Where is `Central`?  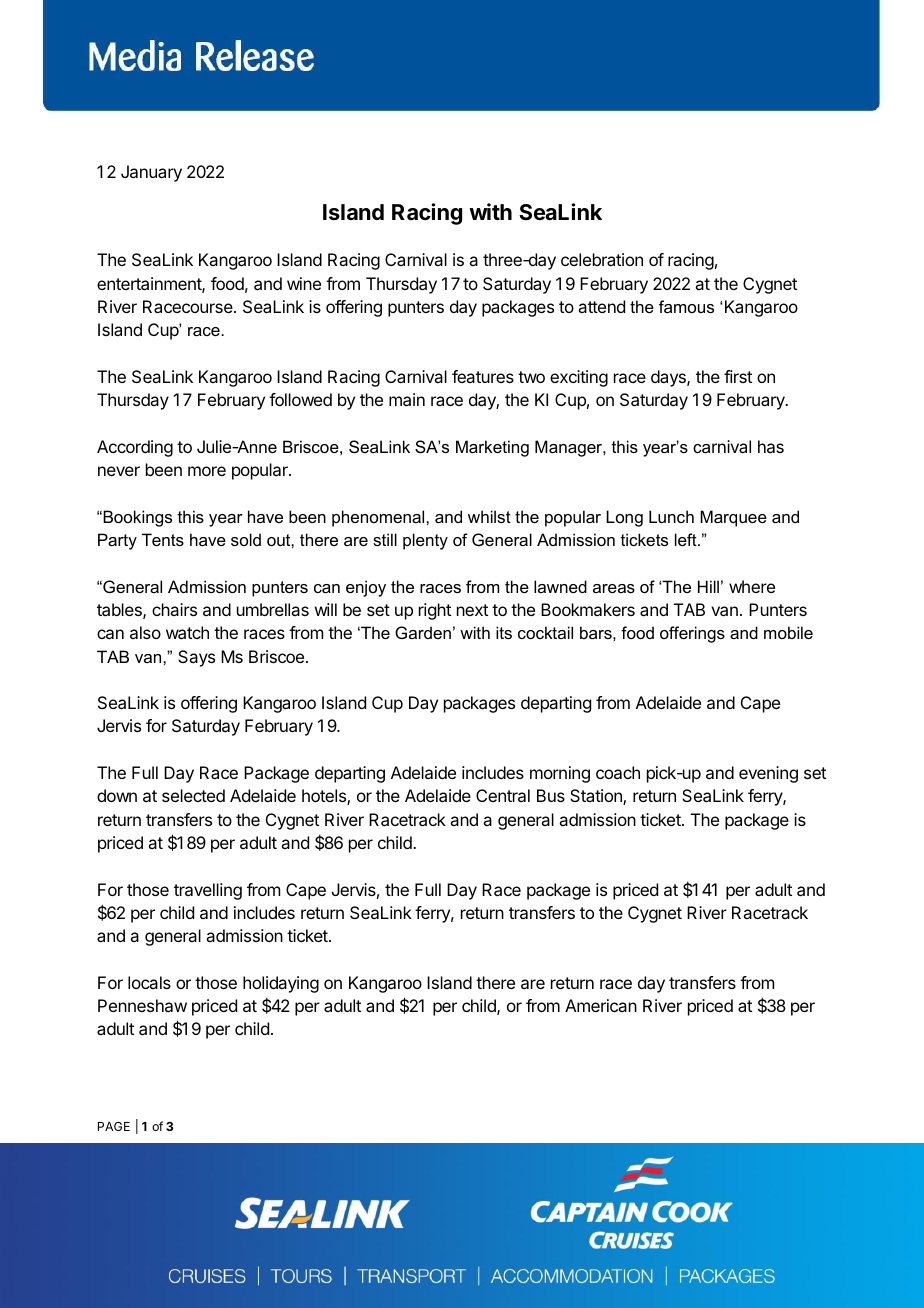
Central is located at coordinates (503, 795).
